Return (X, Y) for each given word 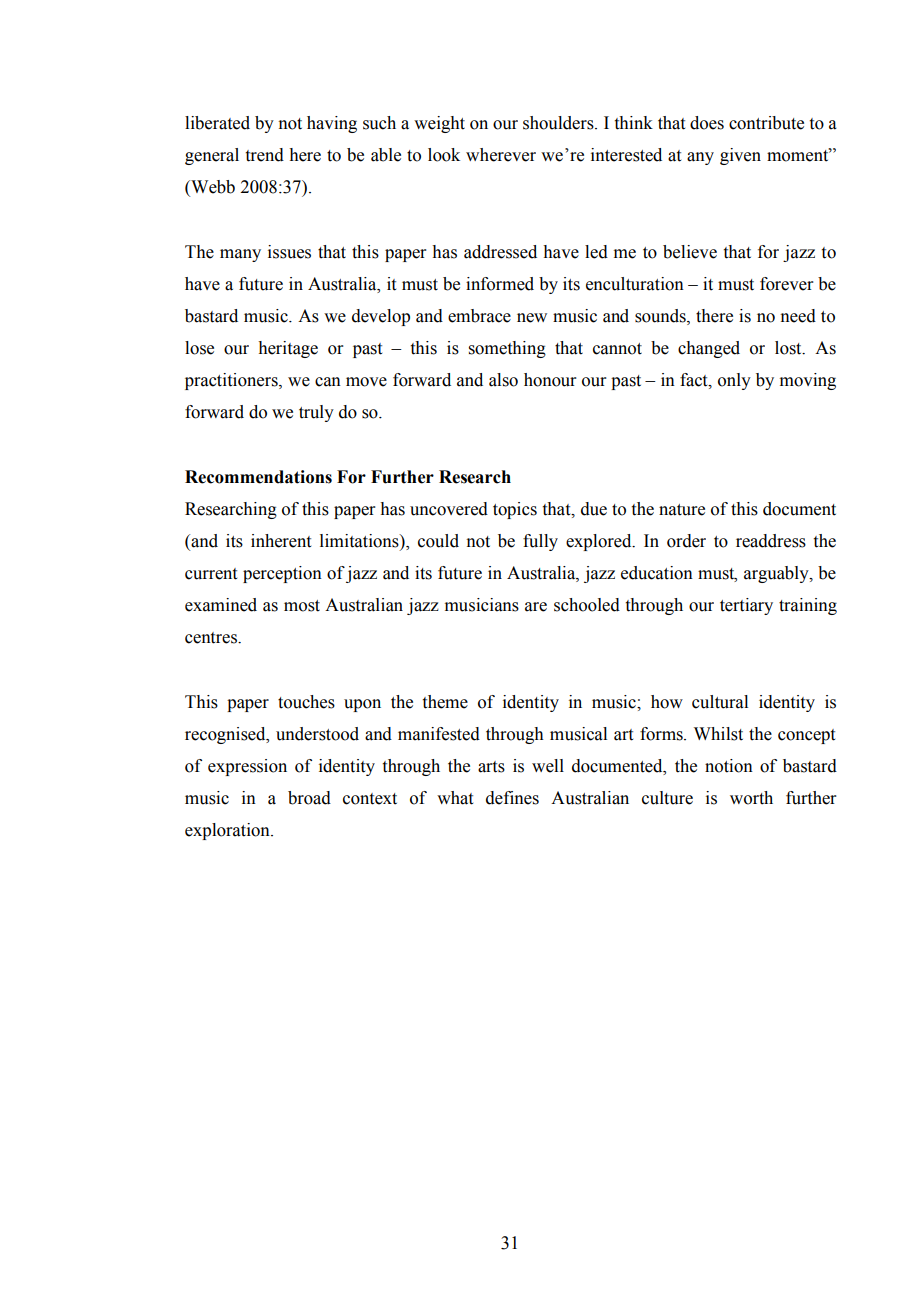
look (444, 155)
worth (751, 798)
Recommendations (258, 477)
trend (265, 155)
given (740, 156)
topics (515, 510)
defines (512, 798)
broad (309, 798)
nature (682, 510)
